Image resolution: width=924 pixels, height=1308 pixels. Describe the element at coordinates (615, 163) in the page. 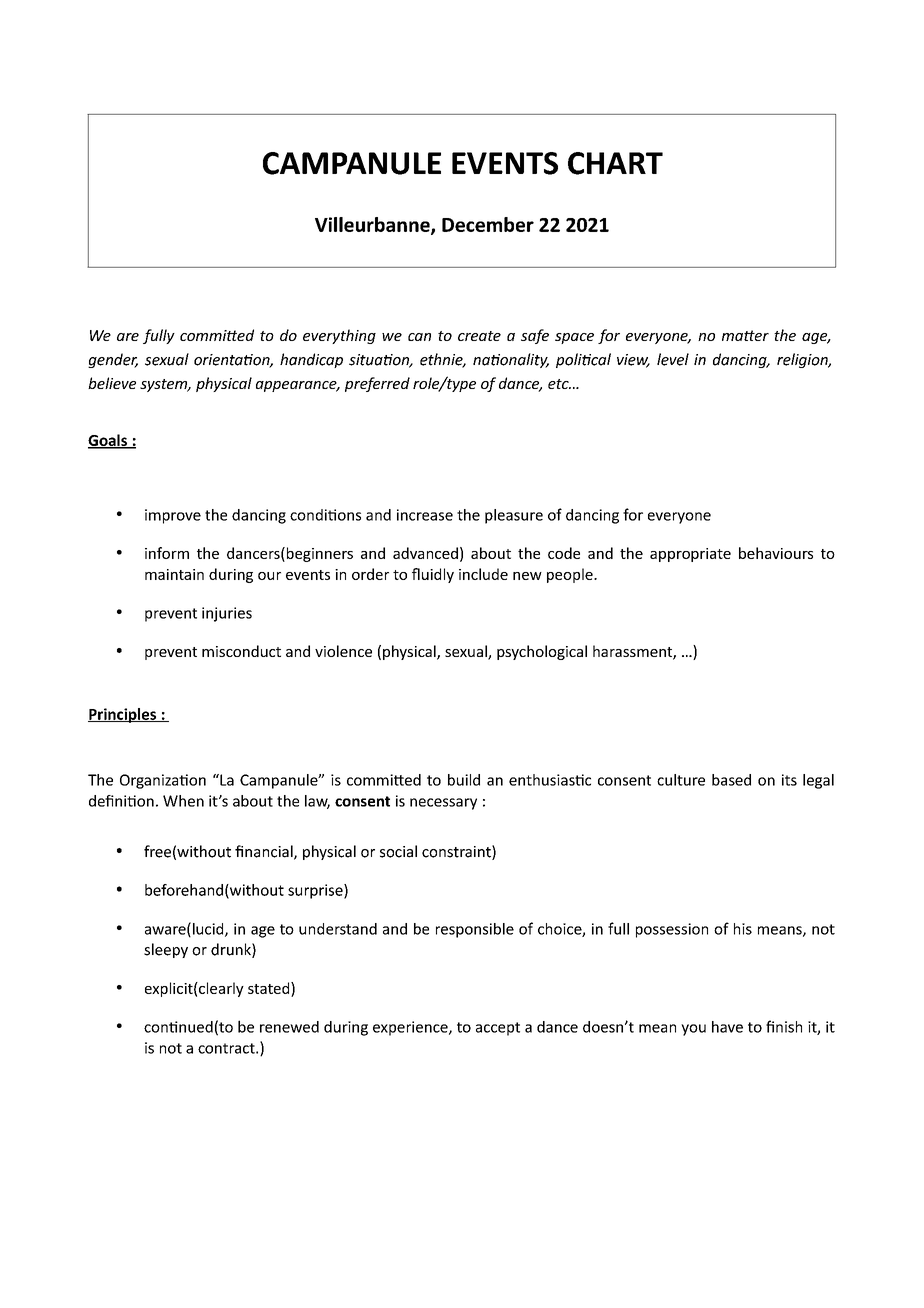

I see `CHART` at that location.
